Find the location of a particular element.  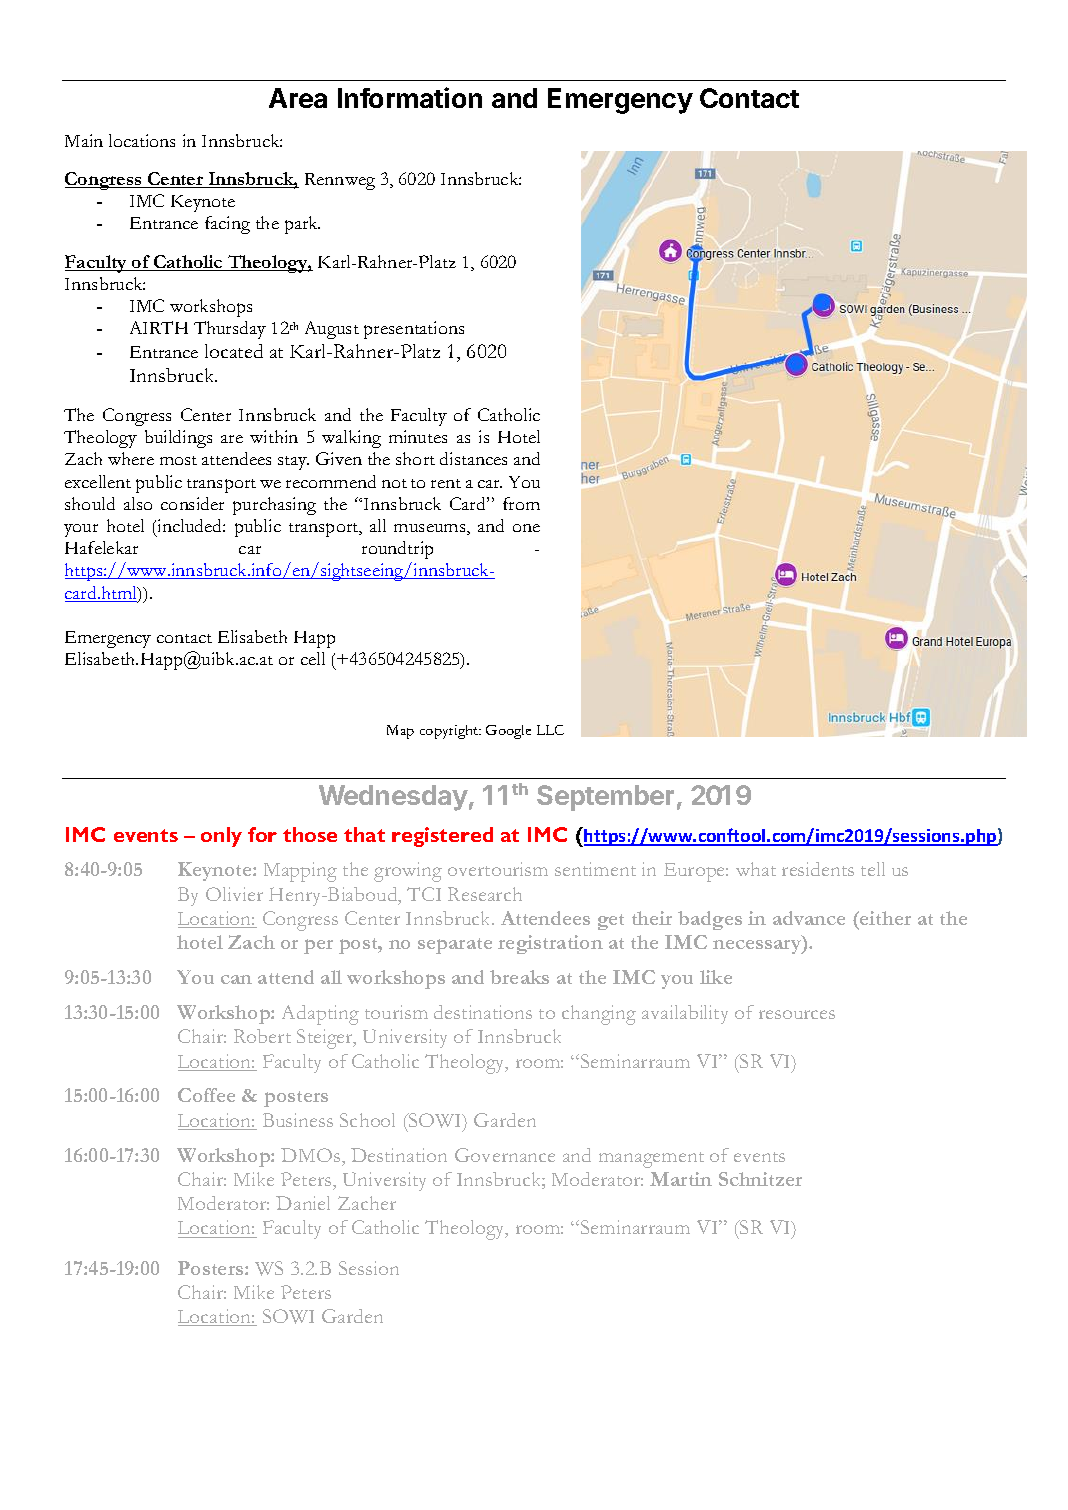

Governance is located at coordinates (505, 1155).
